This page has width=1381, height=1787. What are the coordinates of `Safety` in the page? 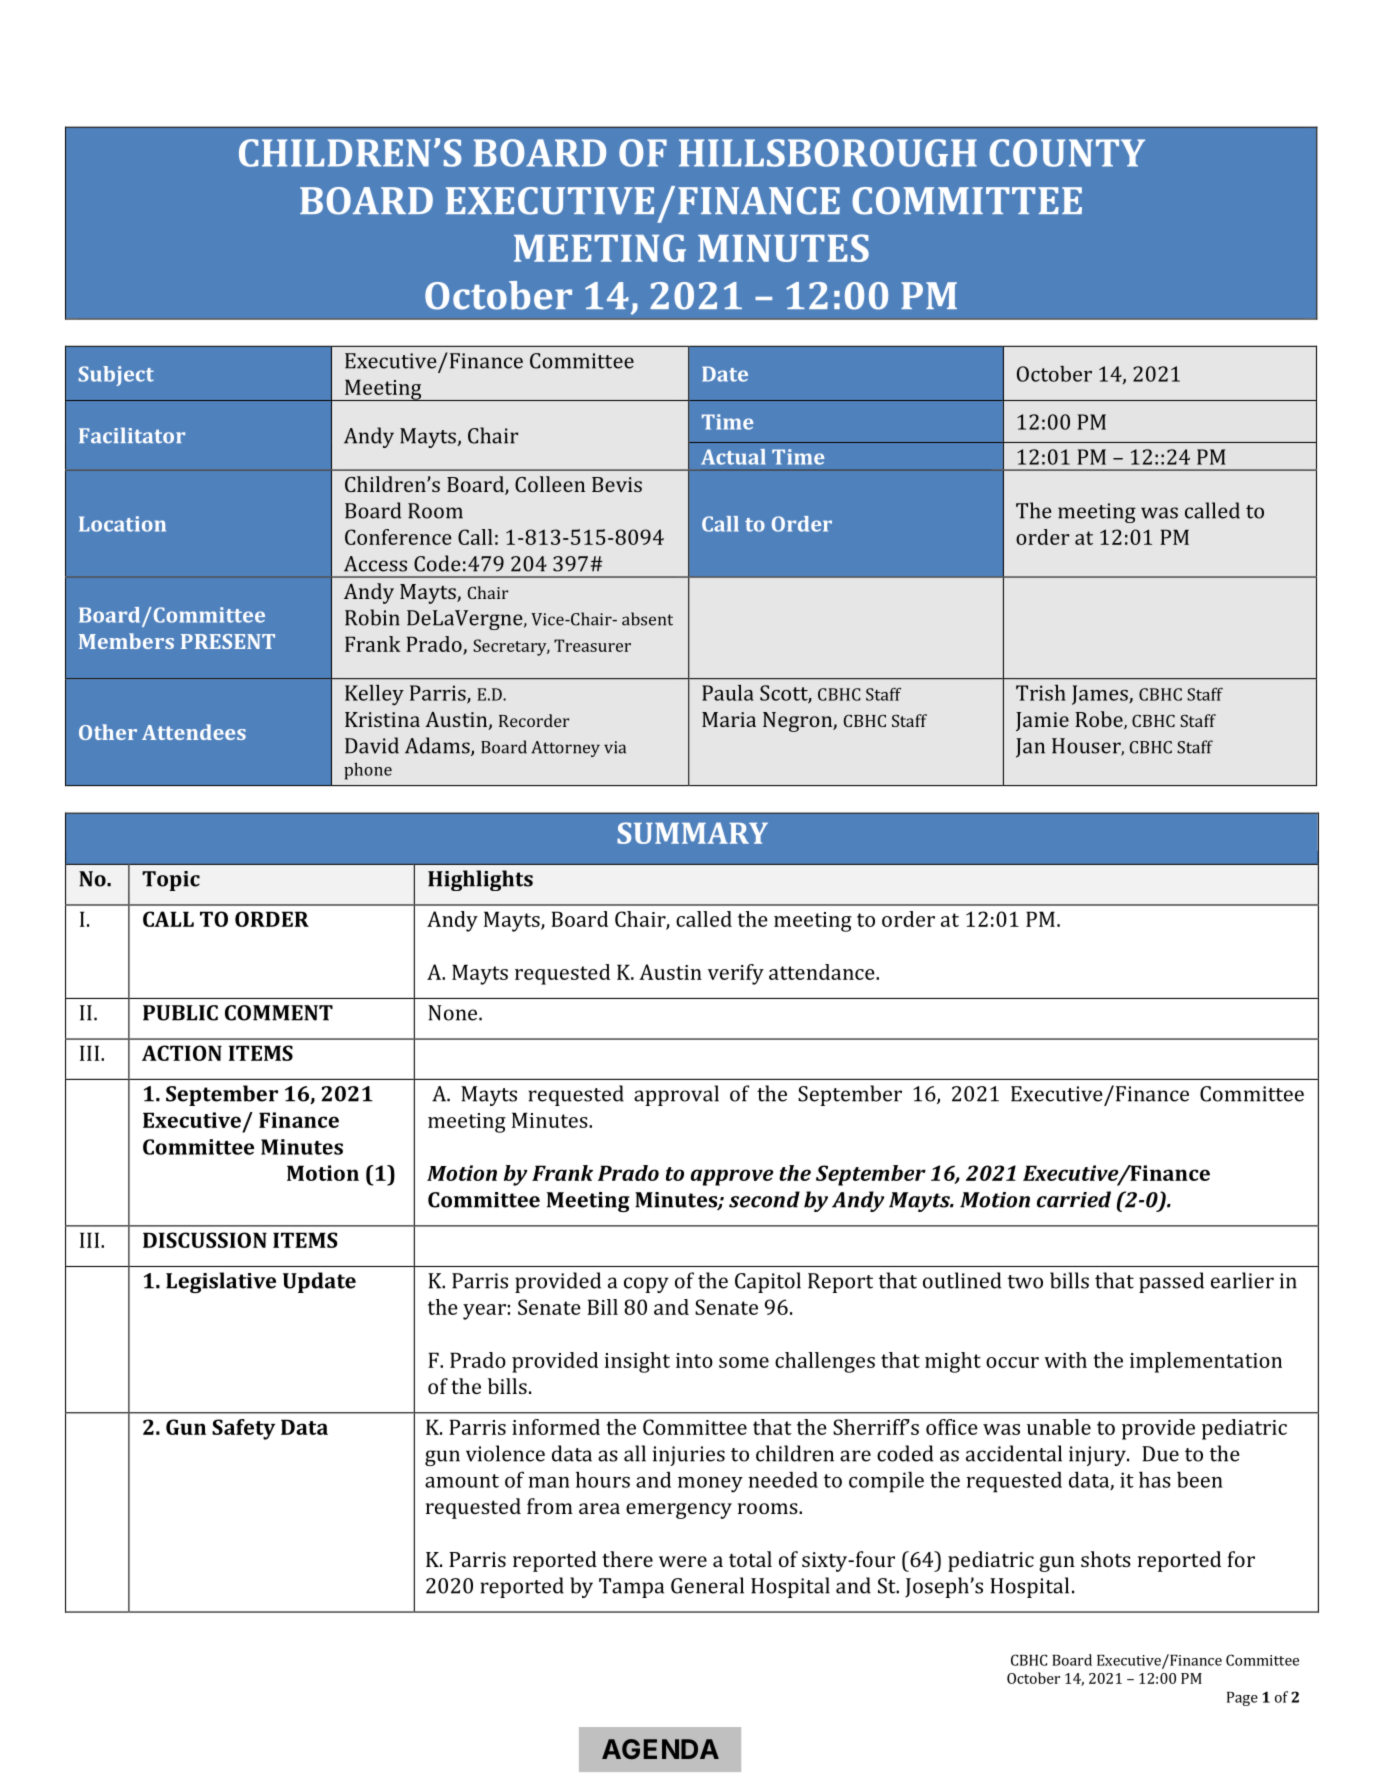 It's located at (243, 1429).
